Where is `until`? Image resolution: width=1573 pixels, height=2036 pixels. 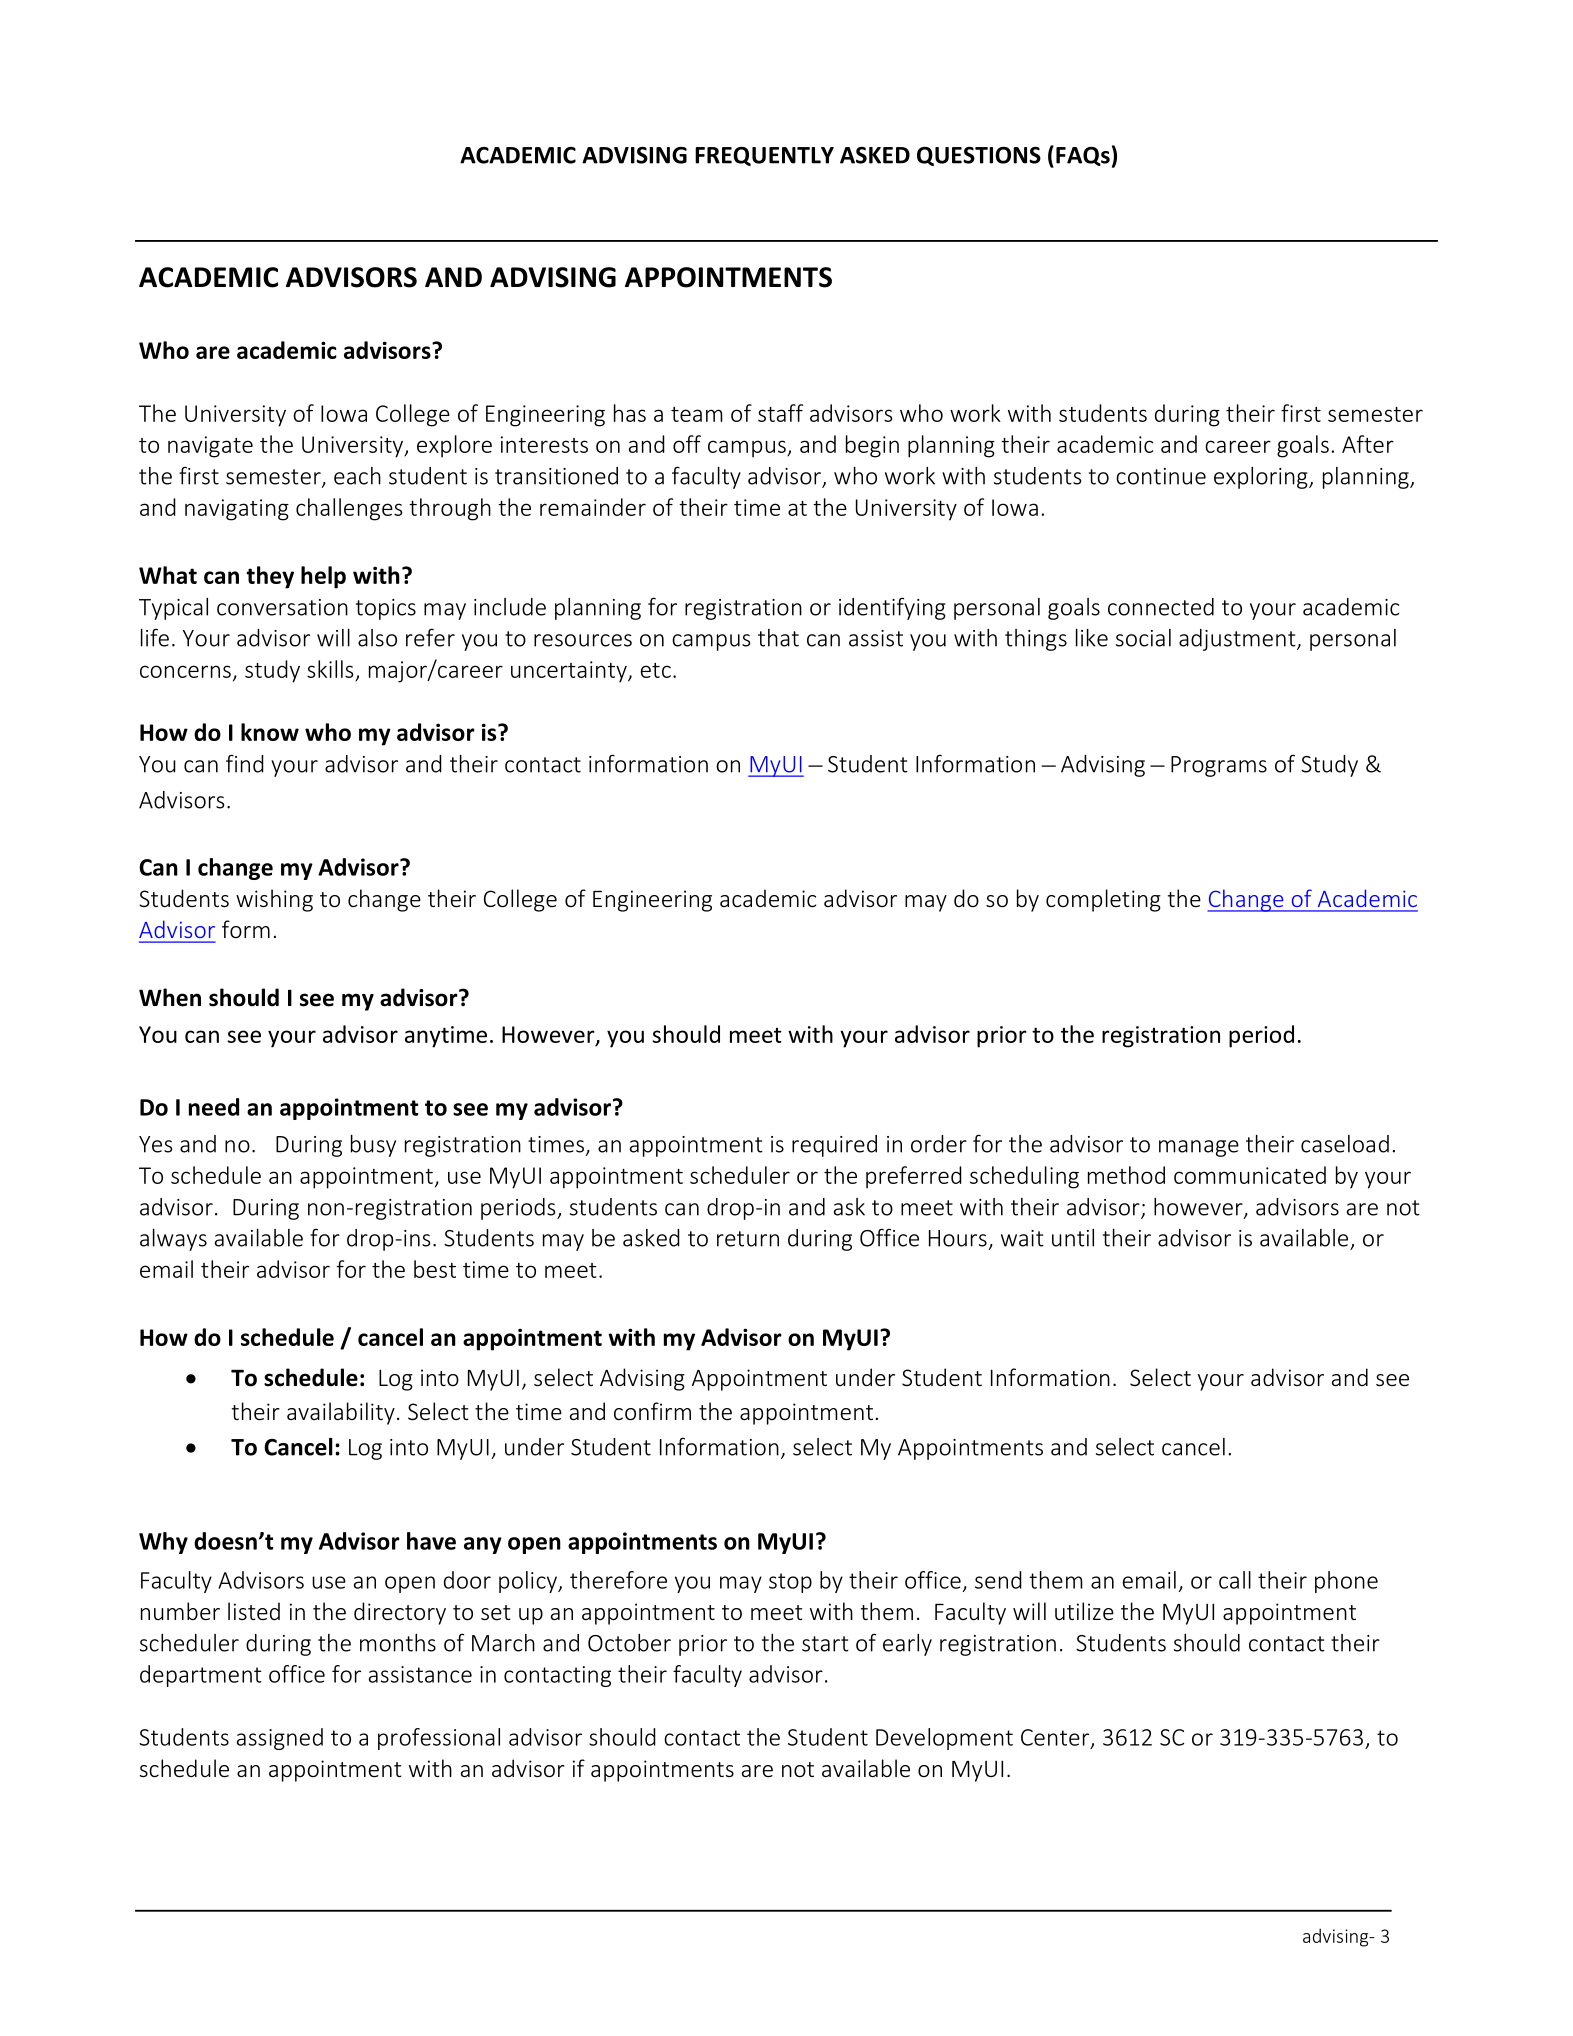 until is located at coordinates (1073, 1238).
